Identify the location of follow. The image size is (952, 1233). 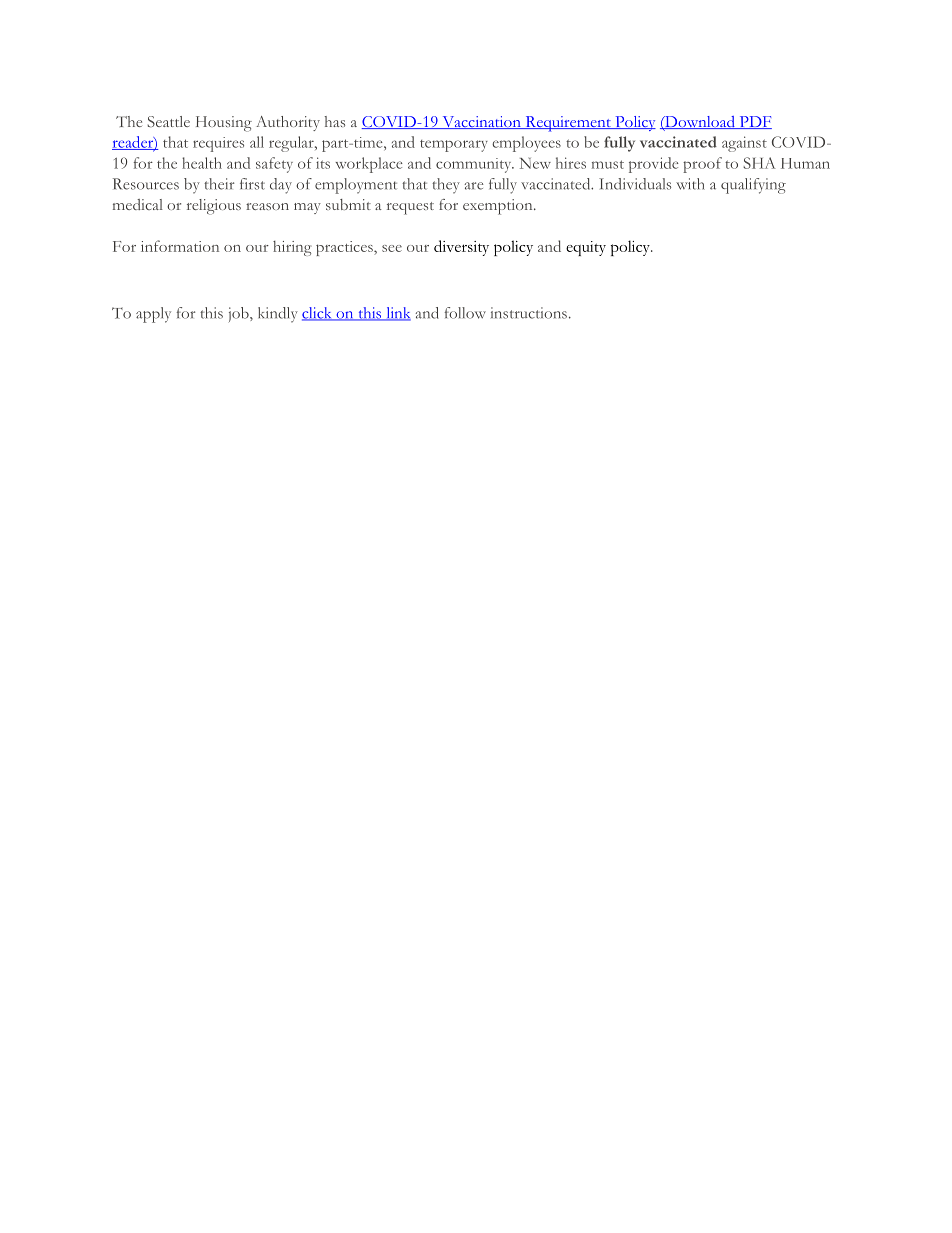
(465, 313).
